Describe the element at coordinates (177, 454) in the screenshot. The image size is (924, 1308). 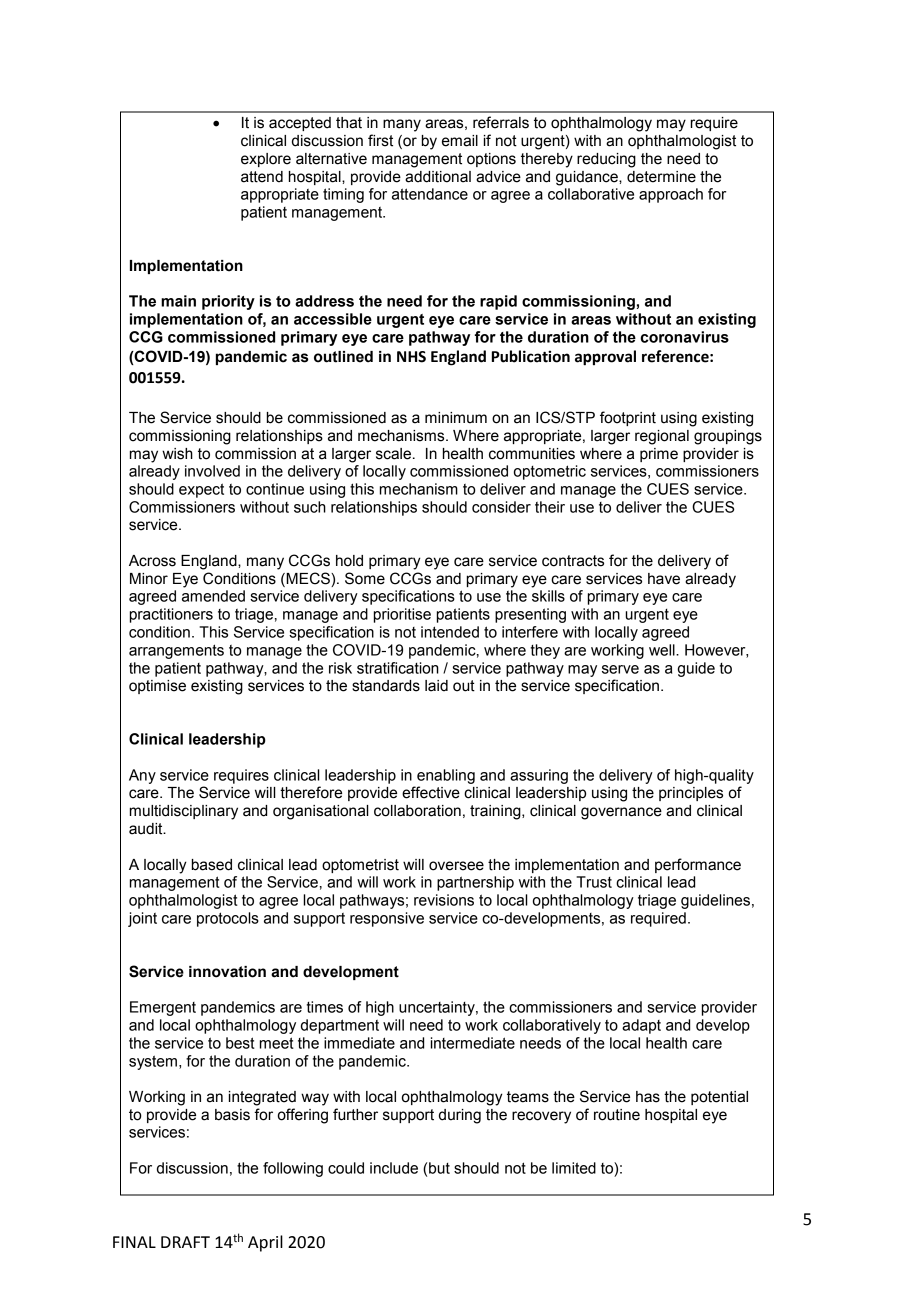
I see `wish` at that location.
